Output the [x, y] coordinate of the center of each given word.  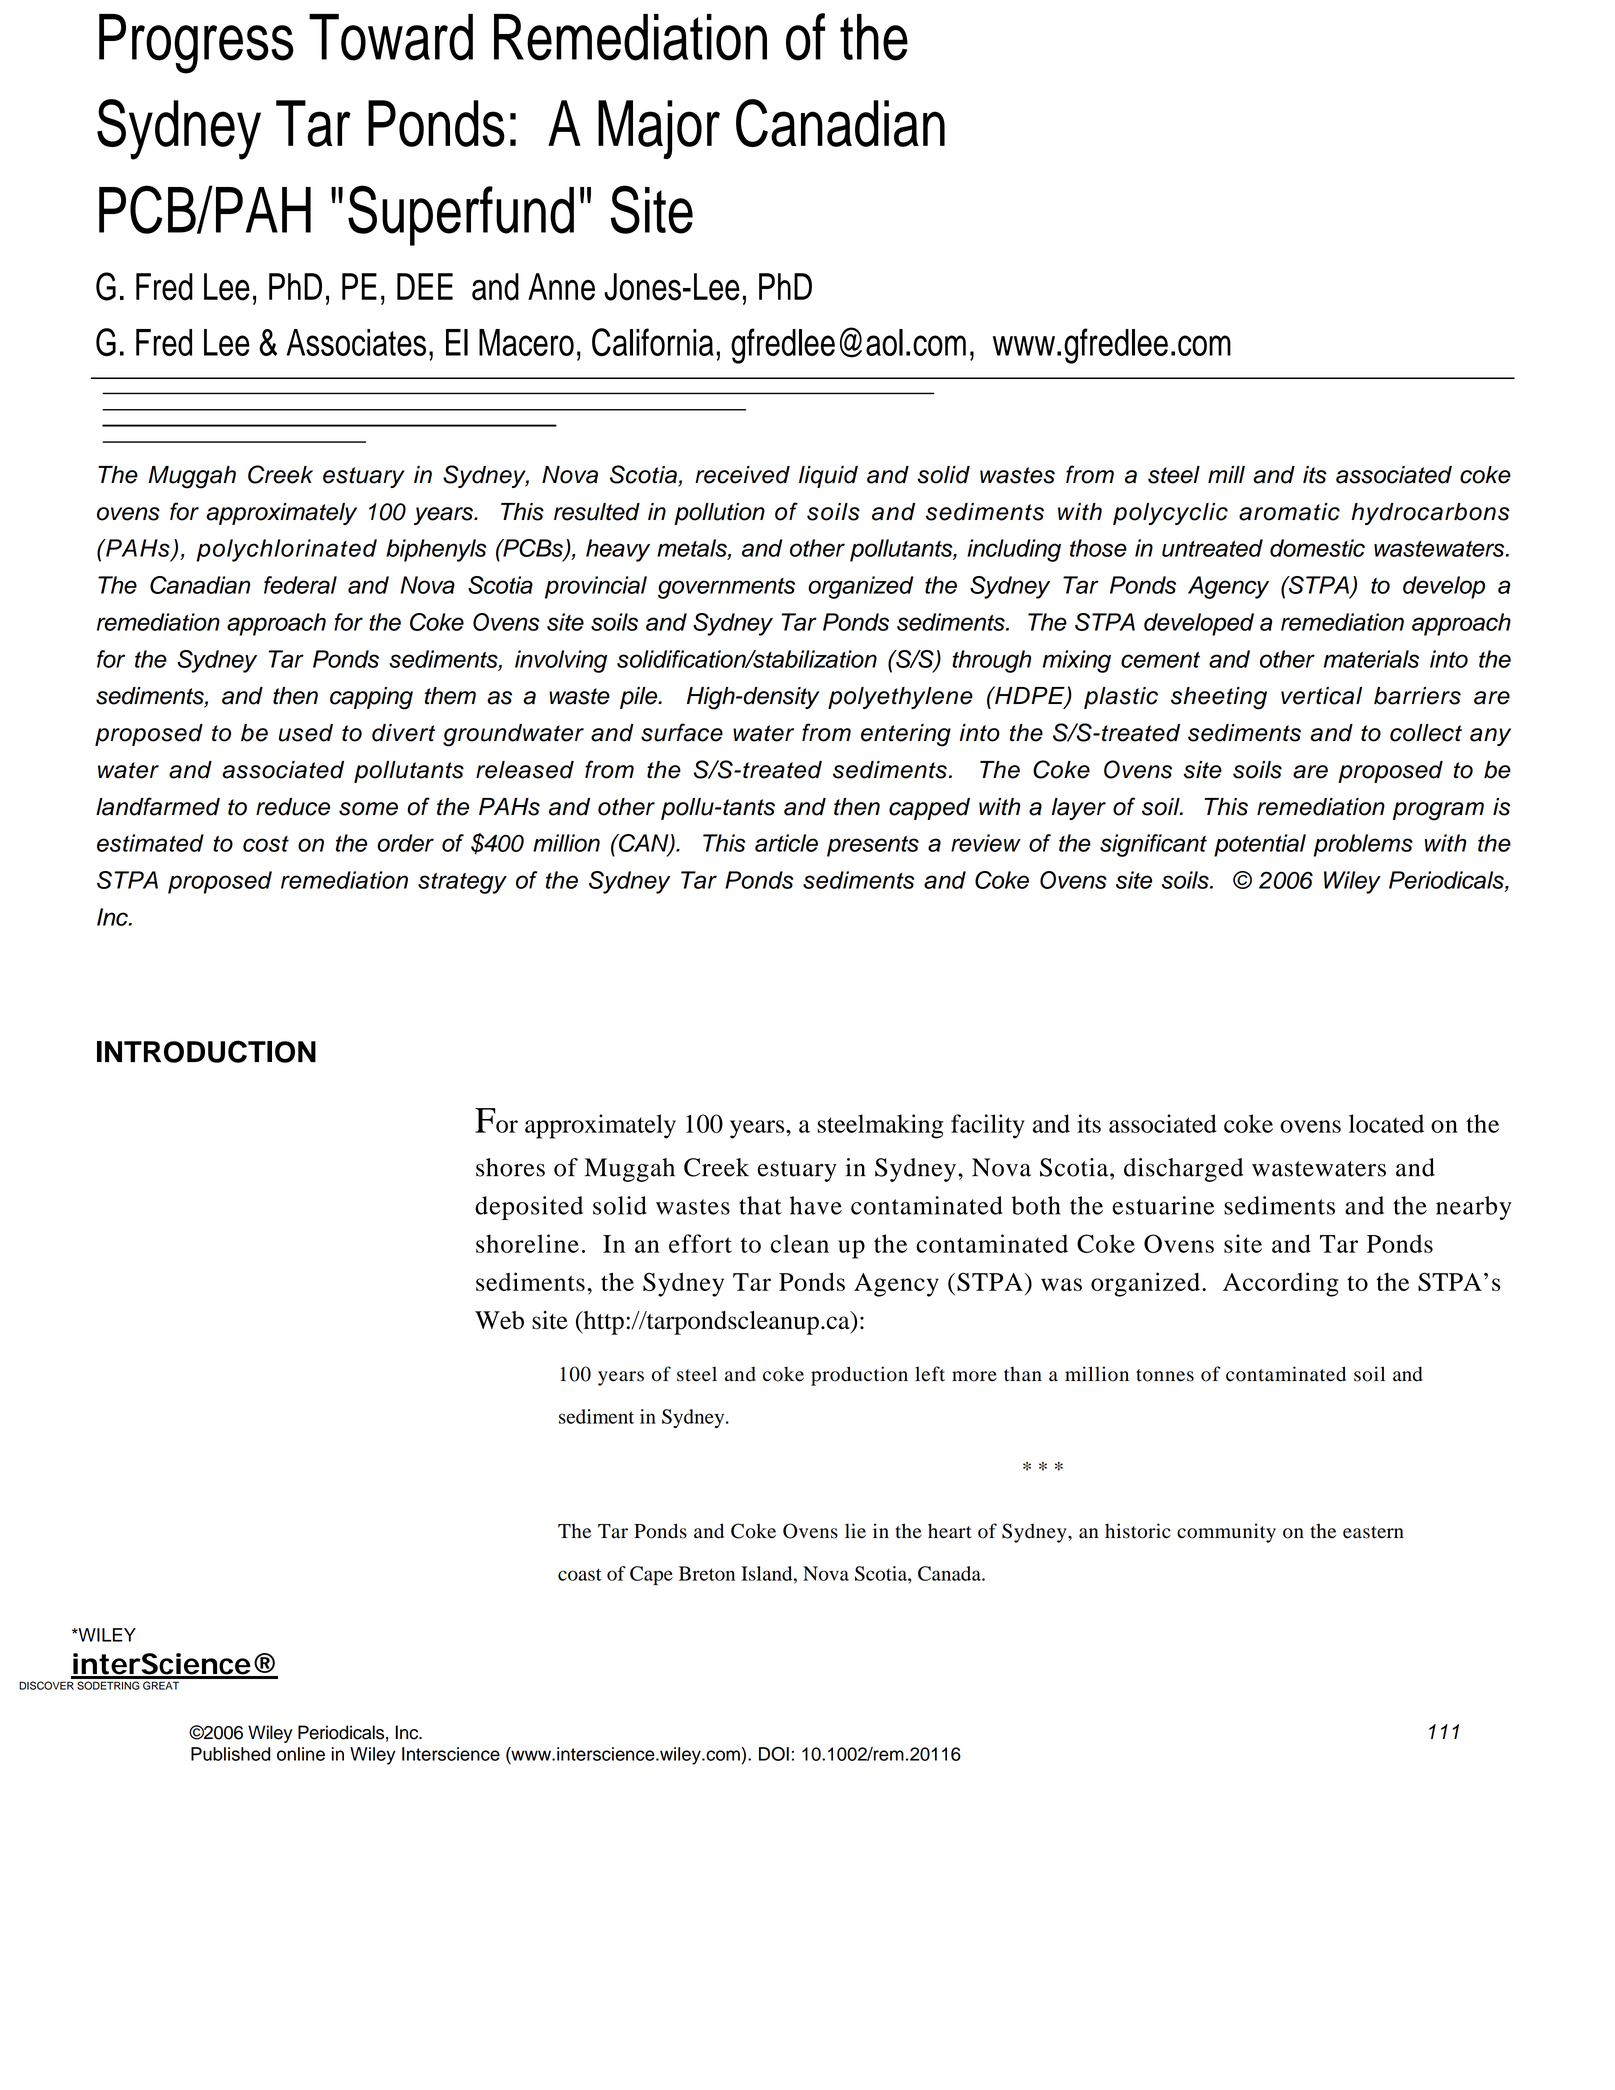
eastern [1373, 1532]
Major [659, 129]
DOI [774, 1754]
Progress [196, 44]
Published [230, 1754]
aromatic [1289, 512]
